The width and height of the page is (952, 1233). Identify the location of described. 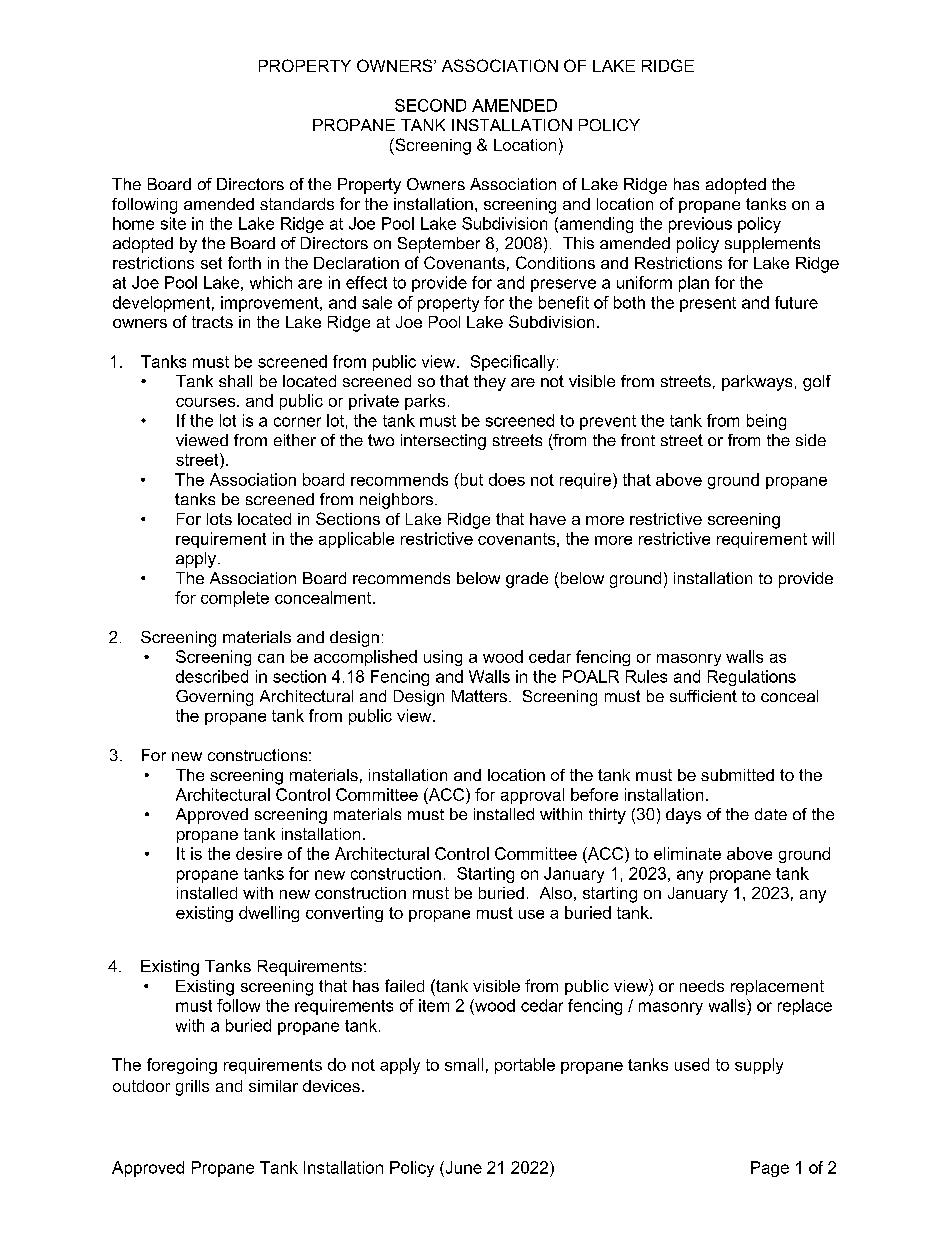
(212, 676).
